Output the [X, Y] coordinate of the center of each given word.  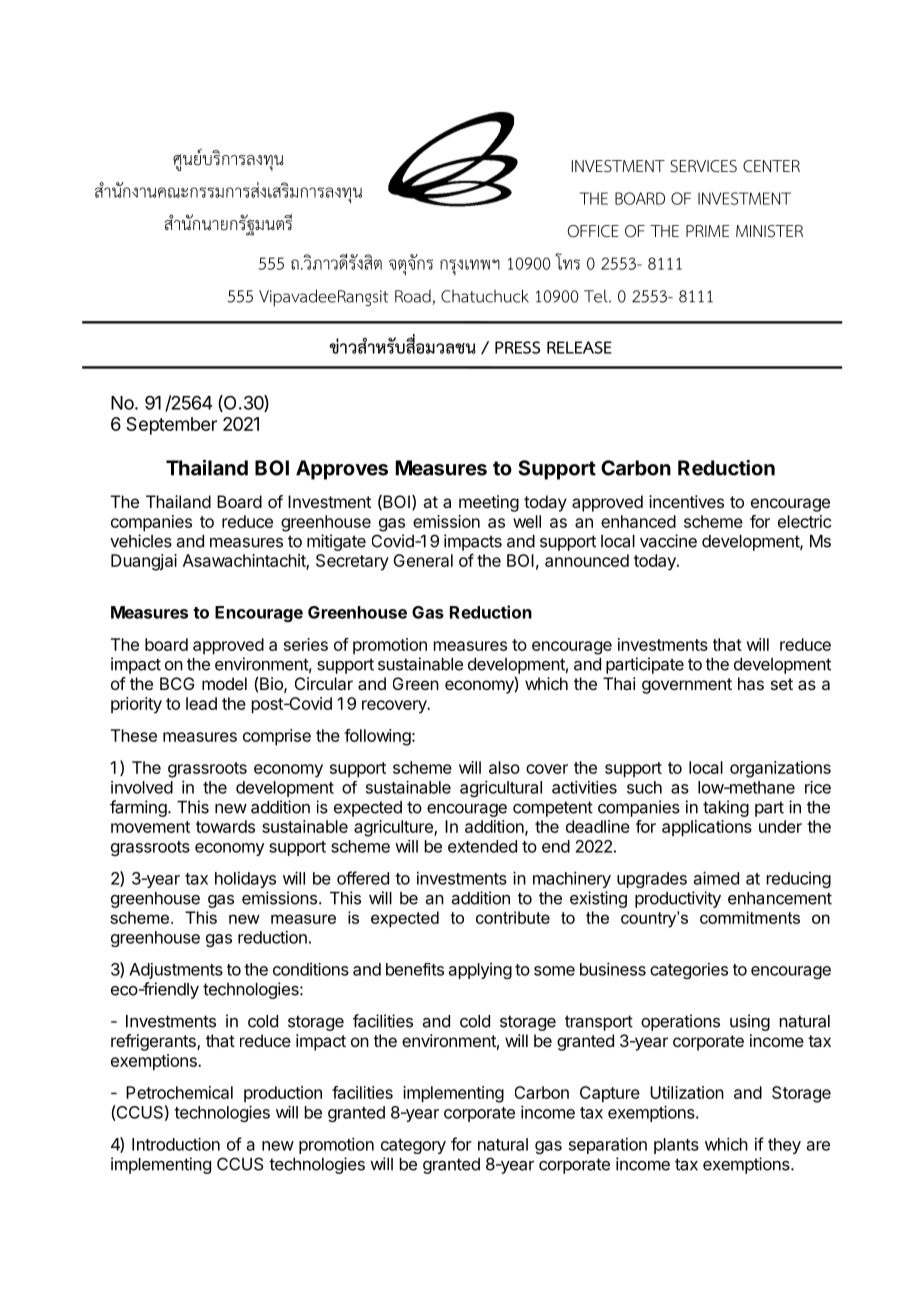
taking [726, 808]
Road [414, 297]
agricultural [501, 788]
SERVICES [703, 166]
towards [225, 826]
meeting [489, 503]
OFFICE [593, 231]
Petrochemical [179, 1092]
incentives [686, 501]
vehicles [141, 541]
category [413, 1146]
